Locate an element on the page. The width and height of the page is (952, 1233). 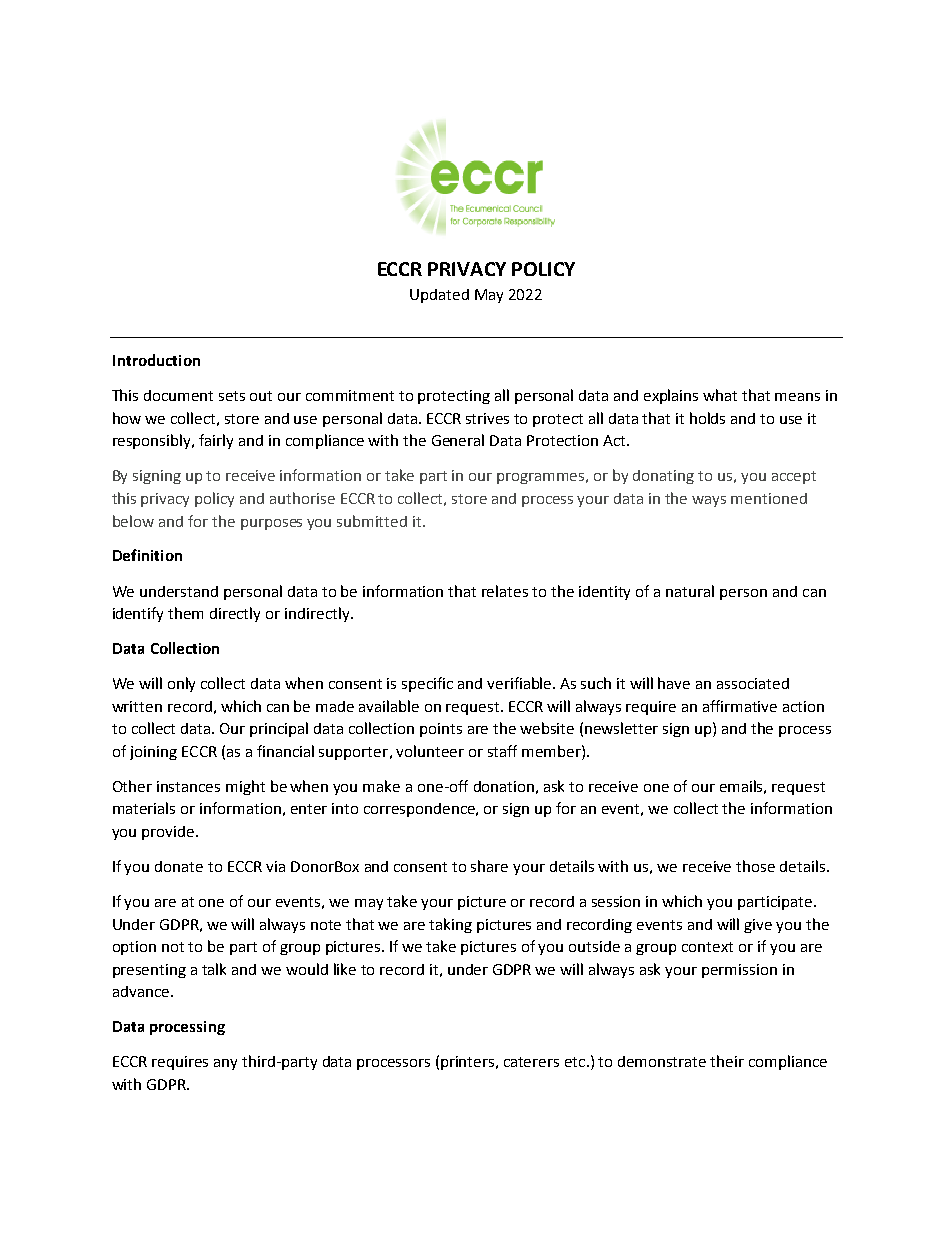
Introduction is located at coordinates (156, 360).
